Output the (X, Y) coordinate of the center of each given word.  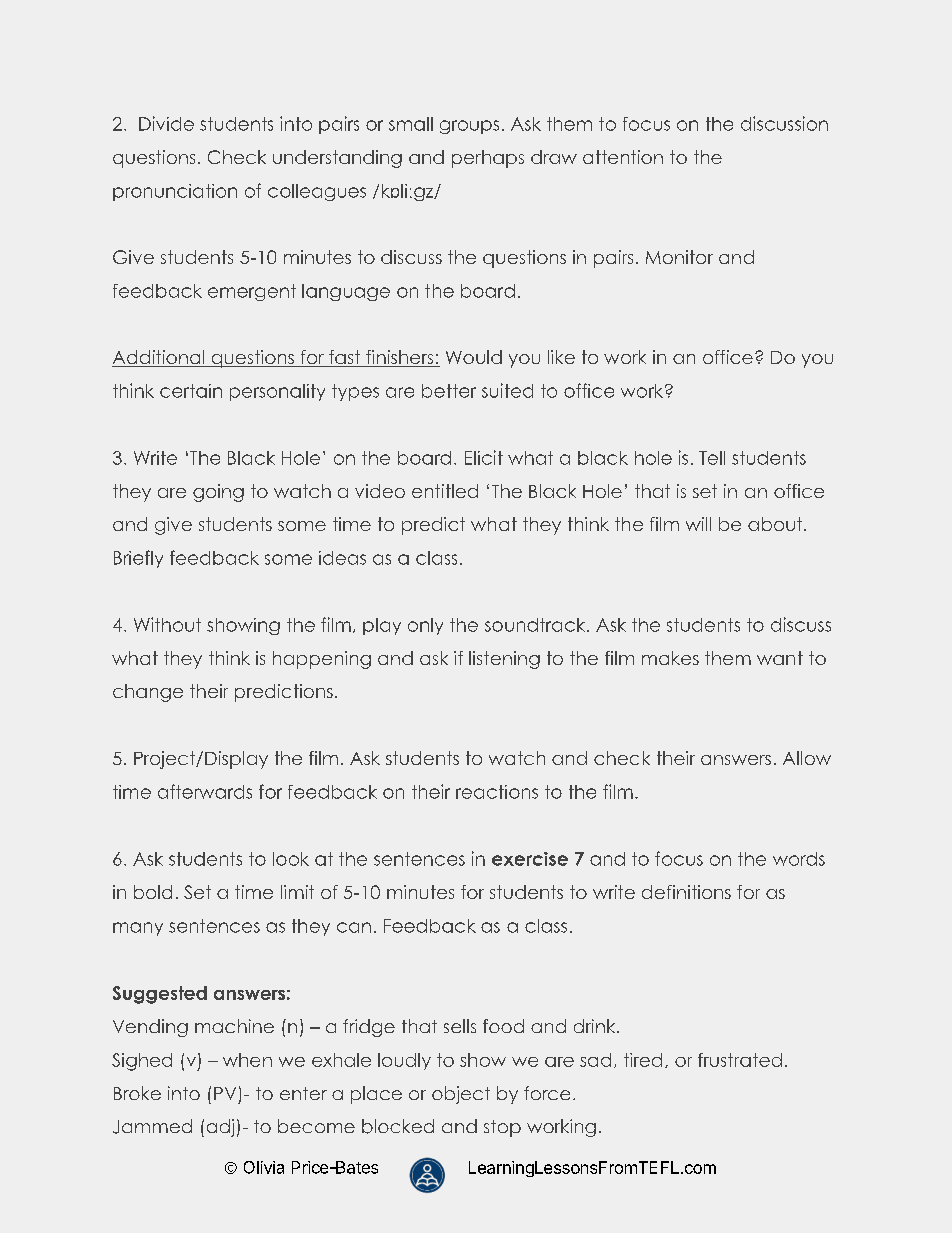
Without (167, 624)
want (780, 658)
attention (623, 157)
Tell (712, 458)
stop (502, 1128)
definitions (686, 892)
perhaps (488, 159)
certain (191, 391)
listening (504, 660)
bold (153, 892)
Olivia (264, 1167)
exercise (530, 859)
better (449, 391)
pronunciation (175, 192)
